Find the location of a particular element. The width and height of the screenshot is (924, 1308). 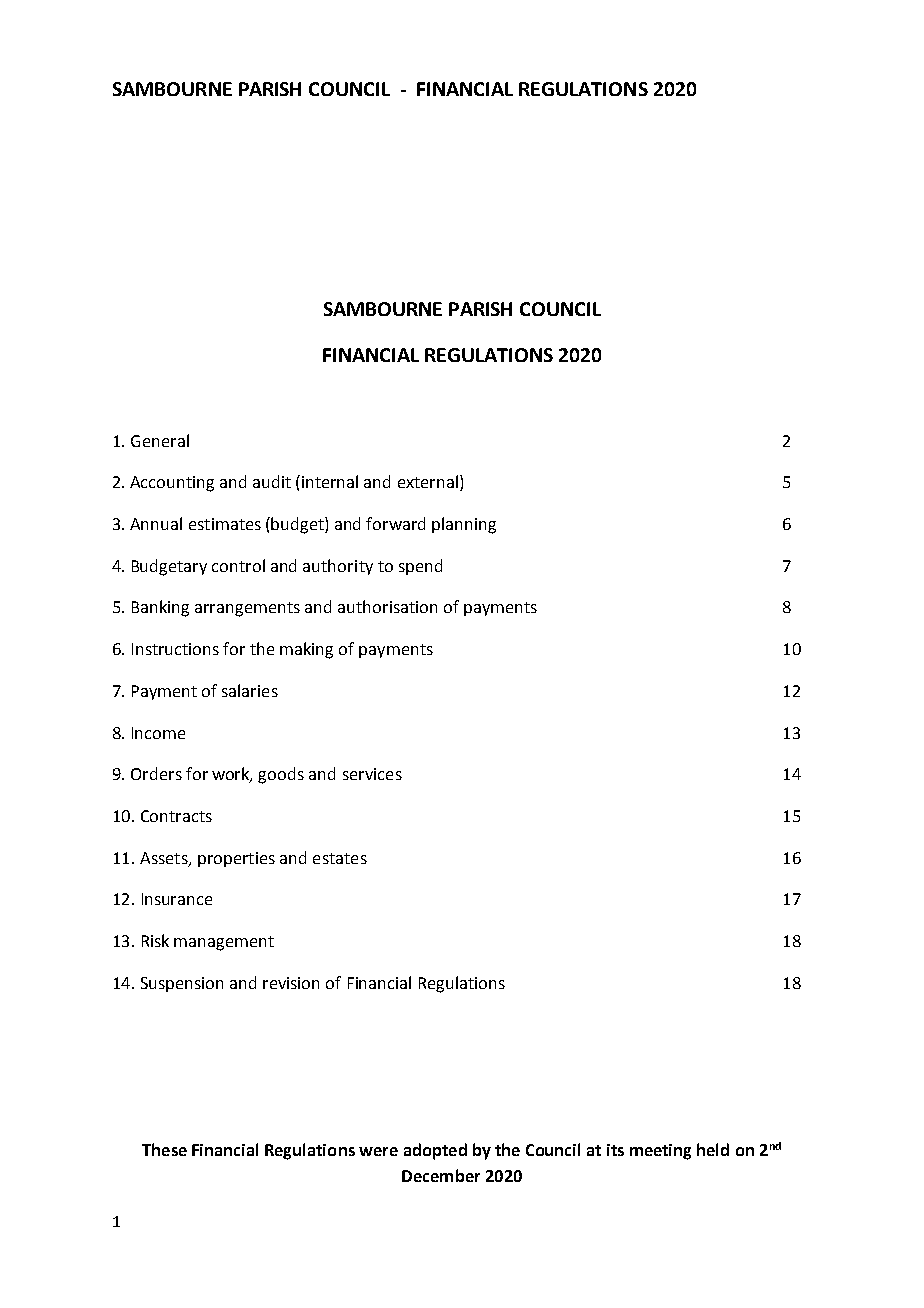

external is located at coordinates (428, 481).
